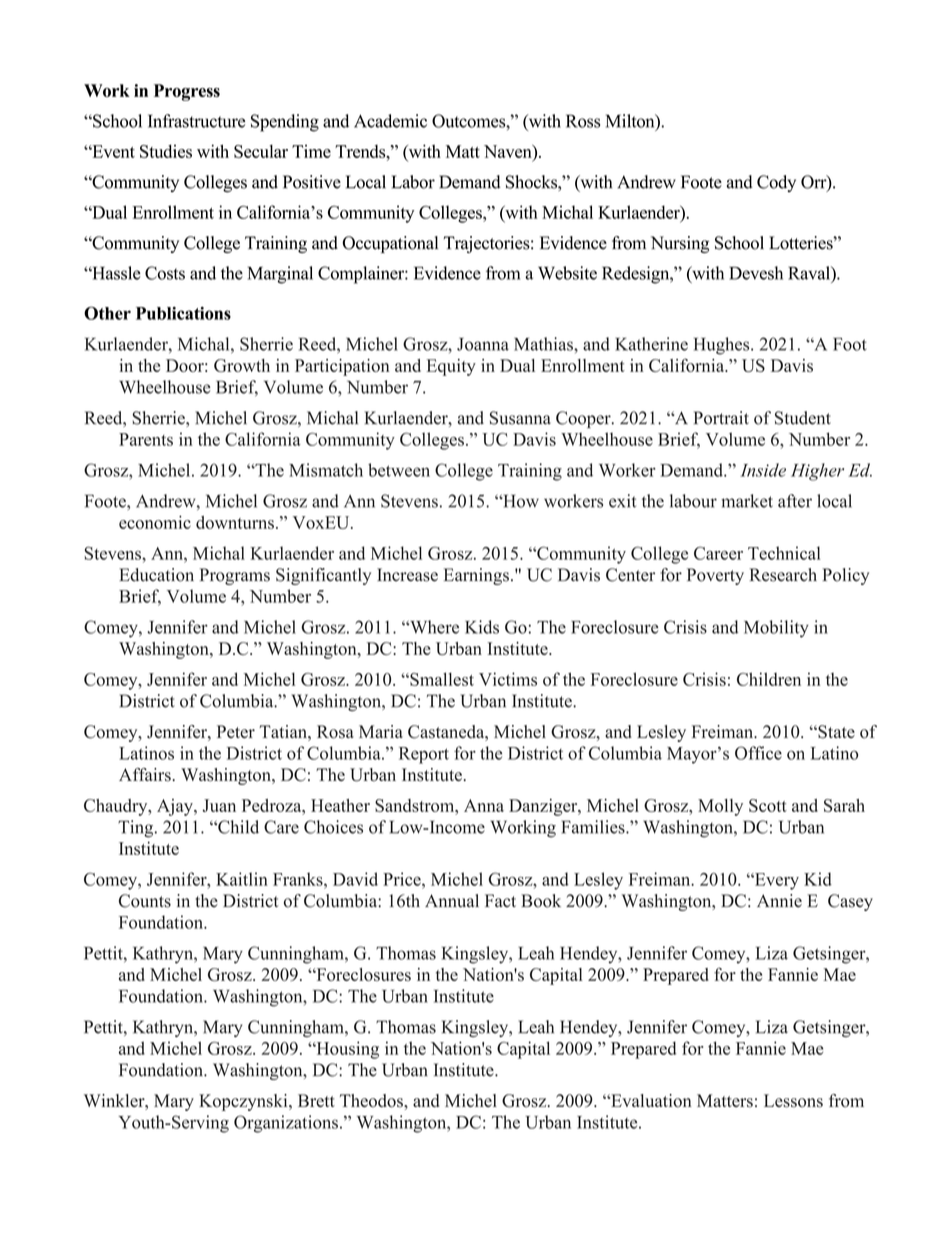  I want to click on Organizations, so click(286, 1124).
